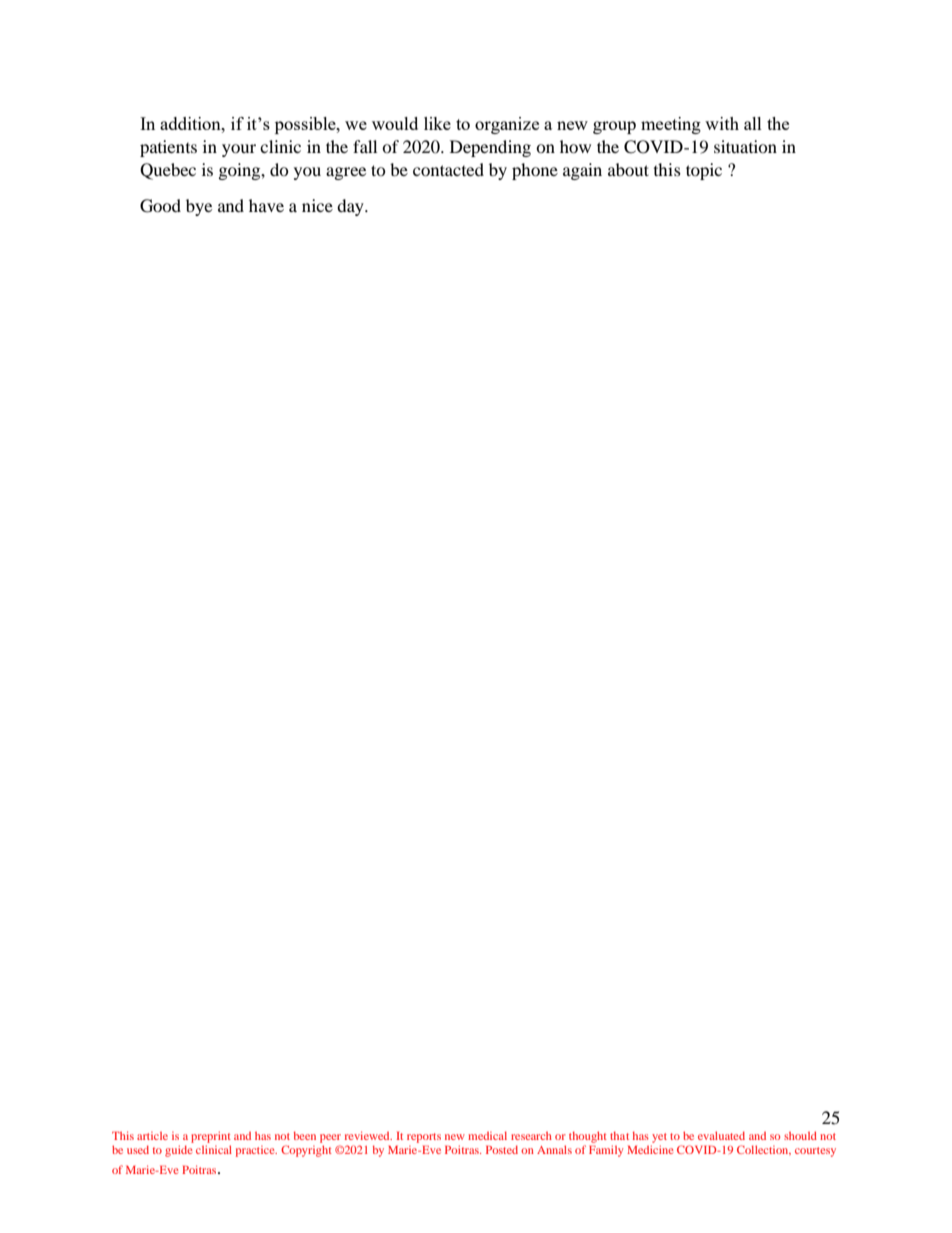  I want to click on situation, so click(745, 146).
